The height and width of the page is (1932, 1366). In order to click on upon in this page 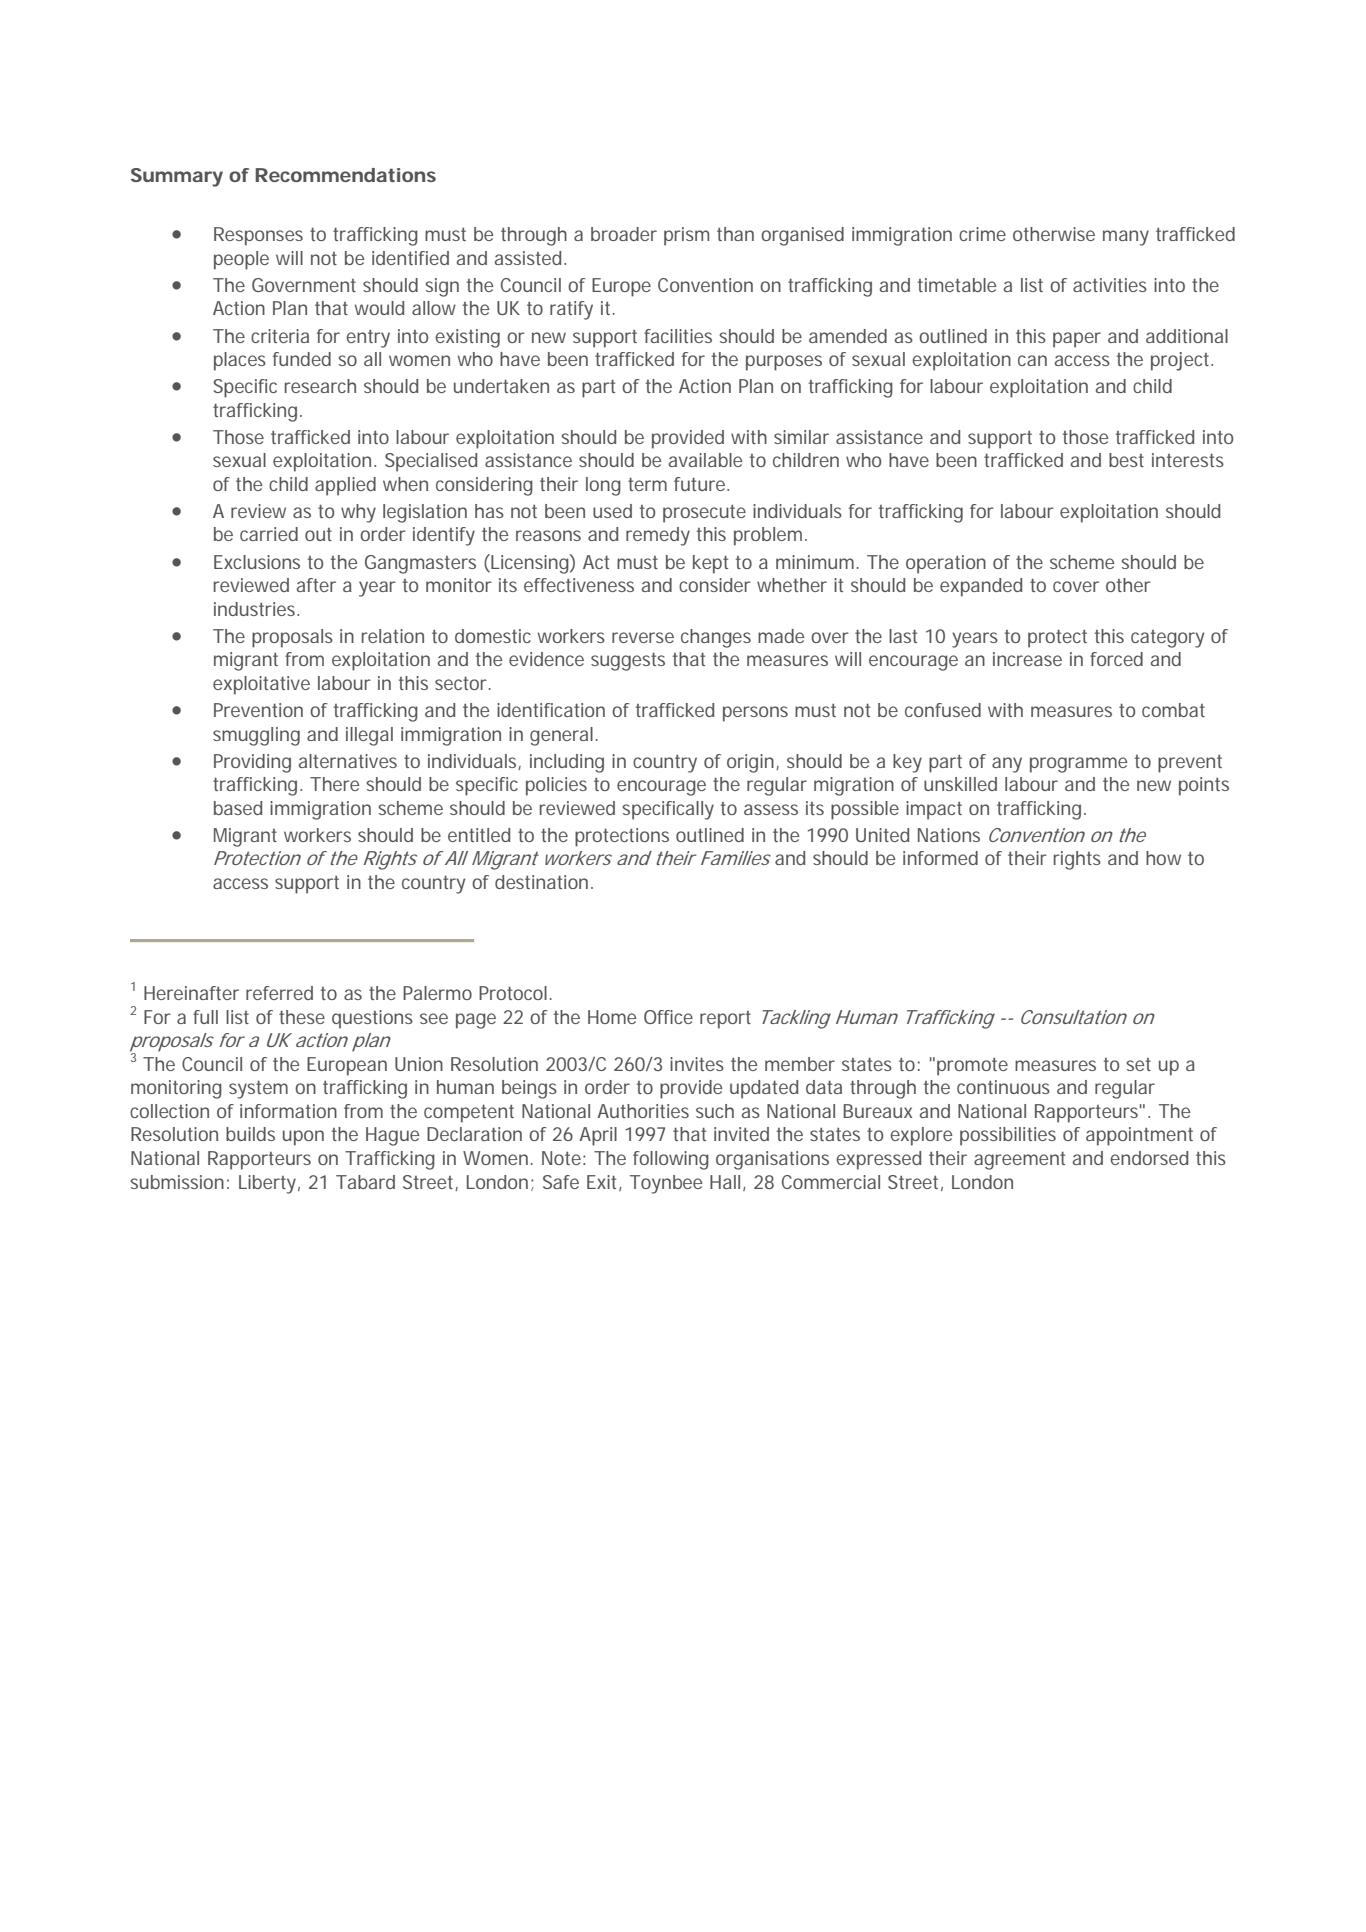, I will do `click(303, 1138)`.
